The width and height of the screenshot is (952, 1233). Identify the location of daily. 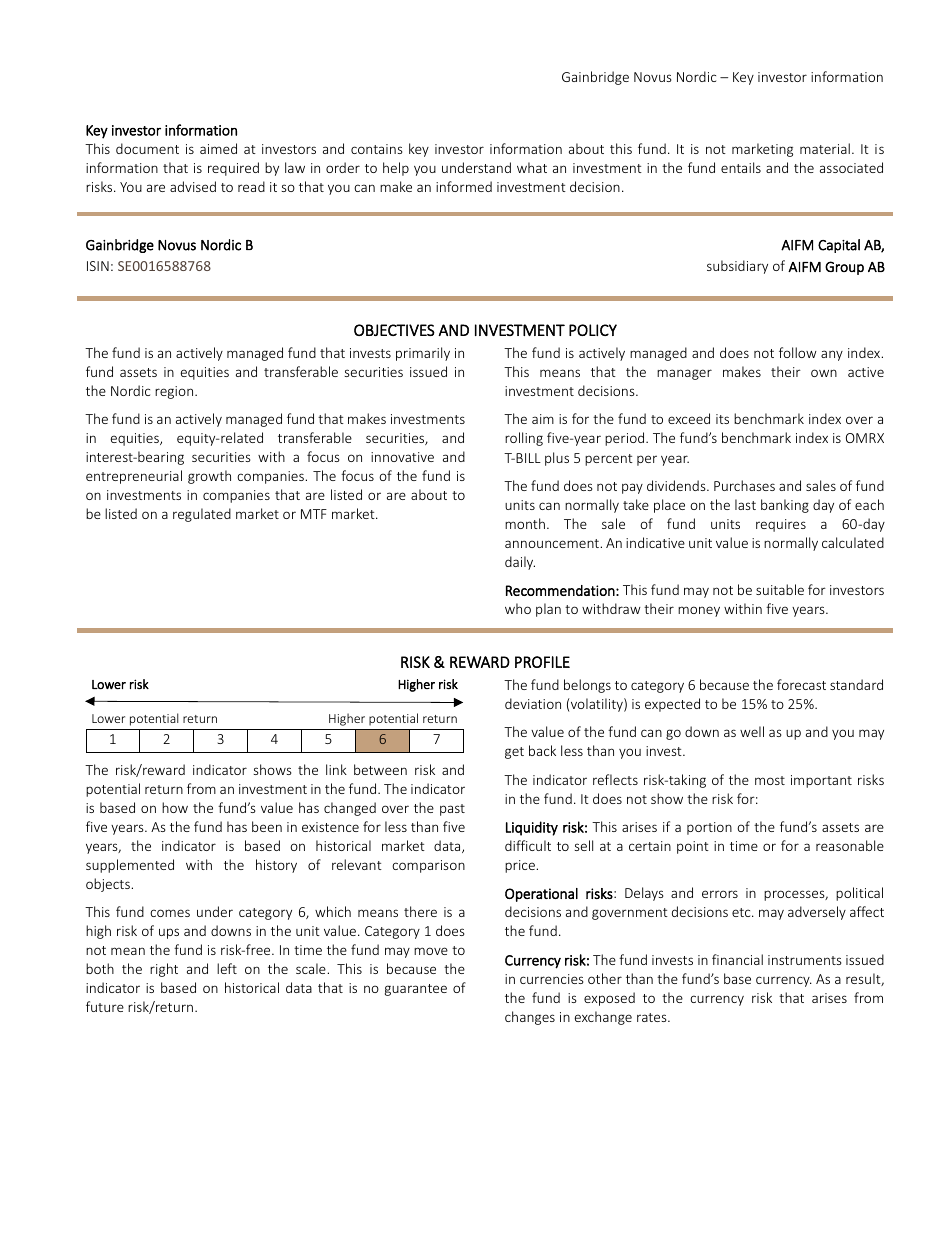
(520, 563).
